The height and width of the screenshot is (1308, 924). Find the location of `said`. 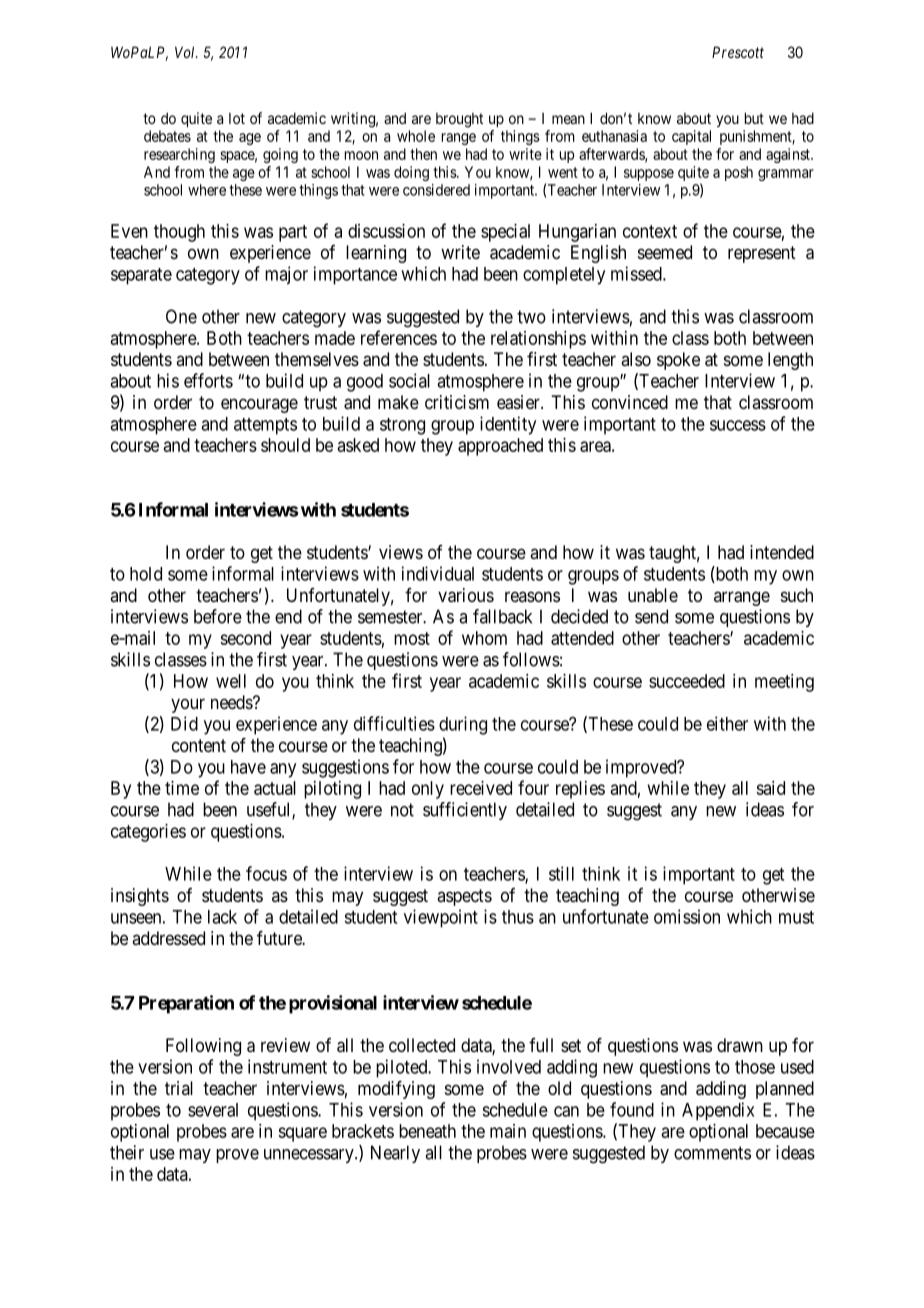

said is located at coordinates (770, 788).
